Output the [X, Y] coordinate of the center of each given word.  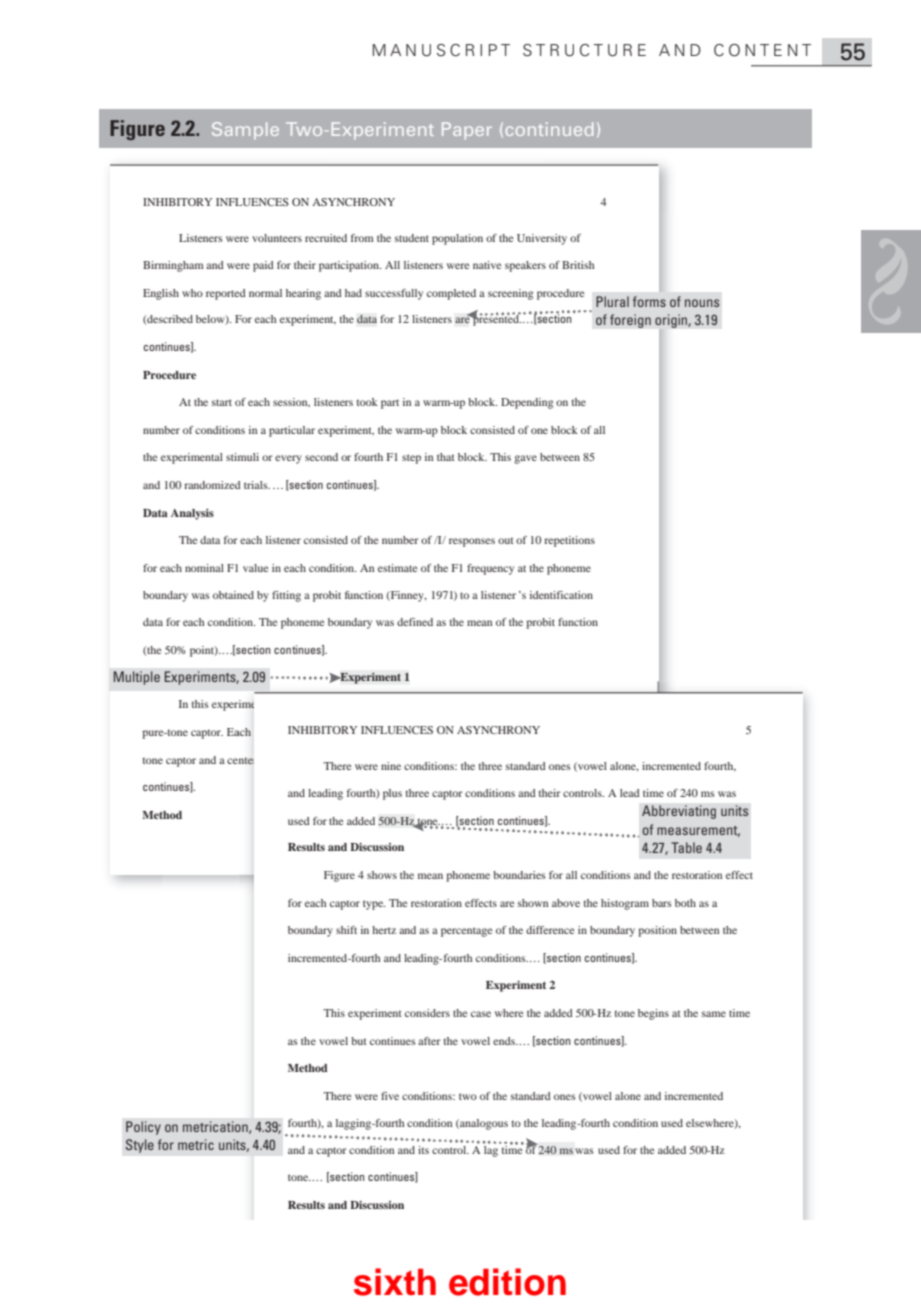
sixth [395, 1282]
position [657, 931]
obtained [233, 595]
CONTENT [762, 50]
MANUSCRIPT [441, 50]
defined [415, 622]
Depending [527, 403]
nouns [702, 303]
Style [139, 1146]
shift [346, 930]
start [222, 402]
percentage [466, 932]
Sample [245, 130]
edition [507, 1282]
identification [561, 595]
